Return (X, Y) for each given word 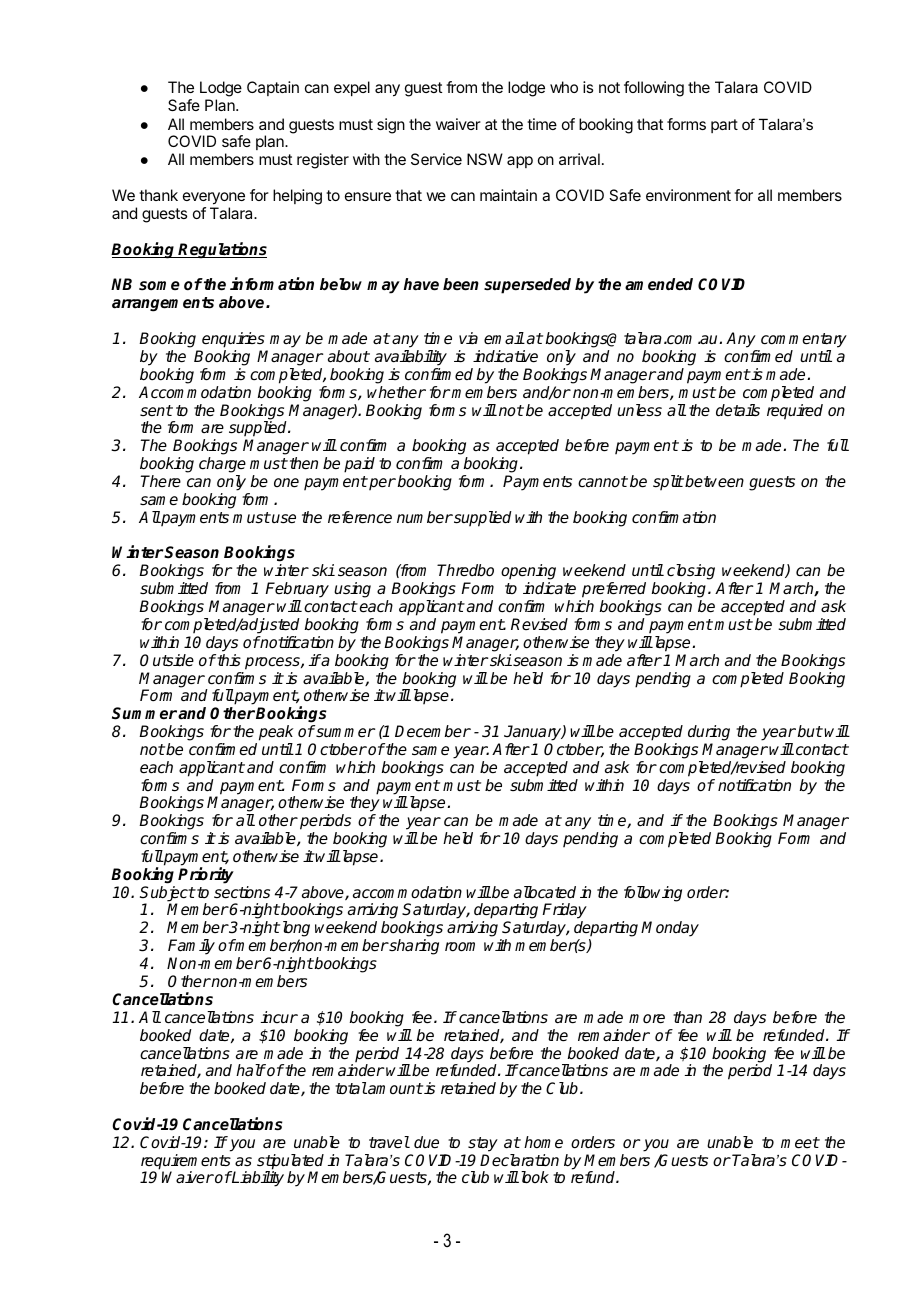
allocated (545, 892)
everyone (214, 200)
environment (688, 195)
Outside (167, 660)
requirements (186, 1163)
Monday (670, 929)
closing (691, 573)
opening (528, 573)
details (738, 410)
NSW (485, 159)
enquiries (233, 340)
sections (242, 892)
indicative (505, 356)
